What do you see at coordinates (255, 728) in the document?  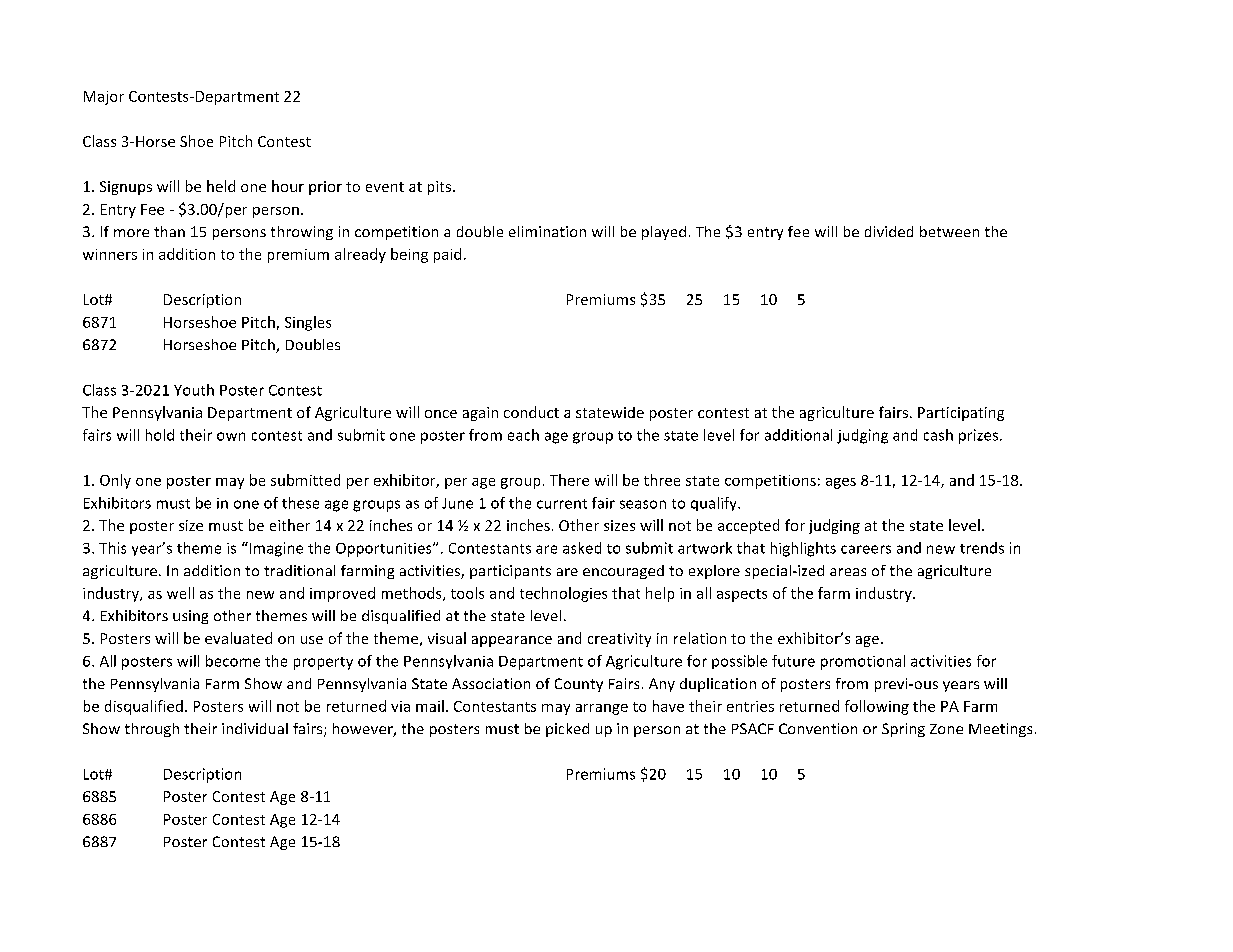 I see `individual` at bounding box center [255, 728].
